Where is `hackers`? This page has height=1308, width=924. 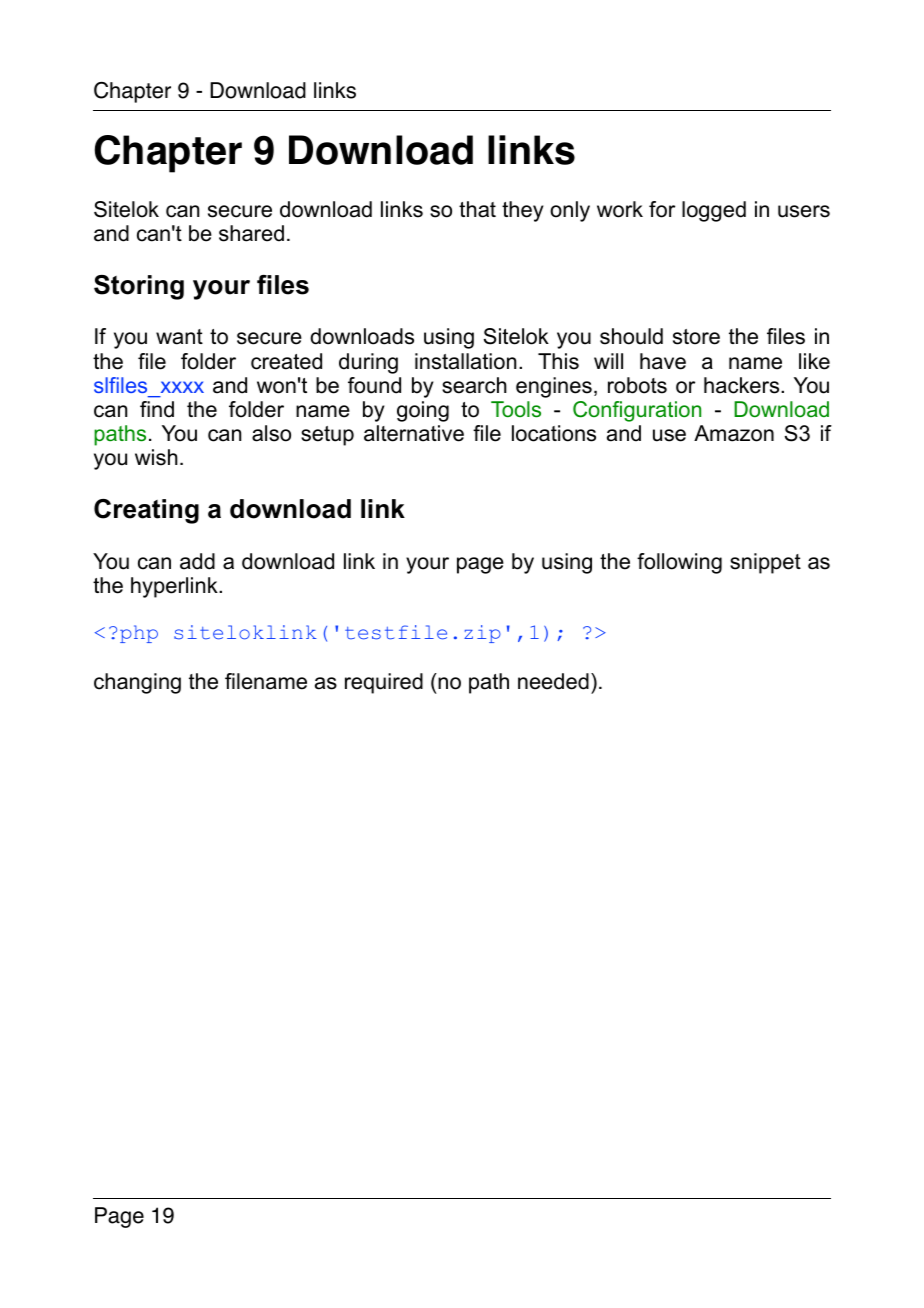
hackers is located at coordinates (743, 385).
